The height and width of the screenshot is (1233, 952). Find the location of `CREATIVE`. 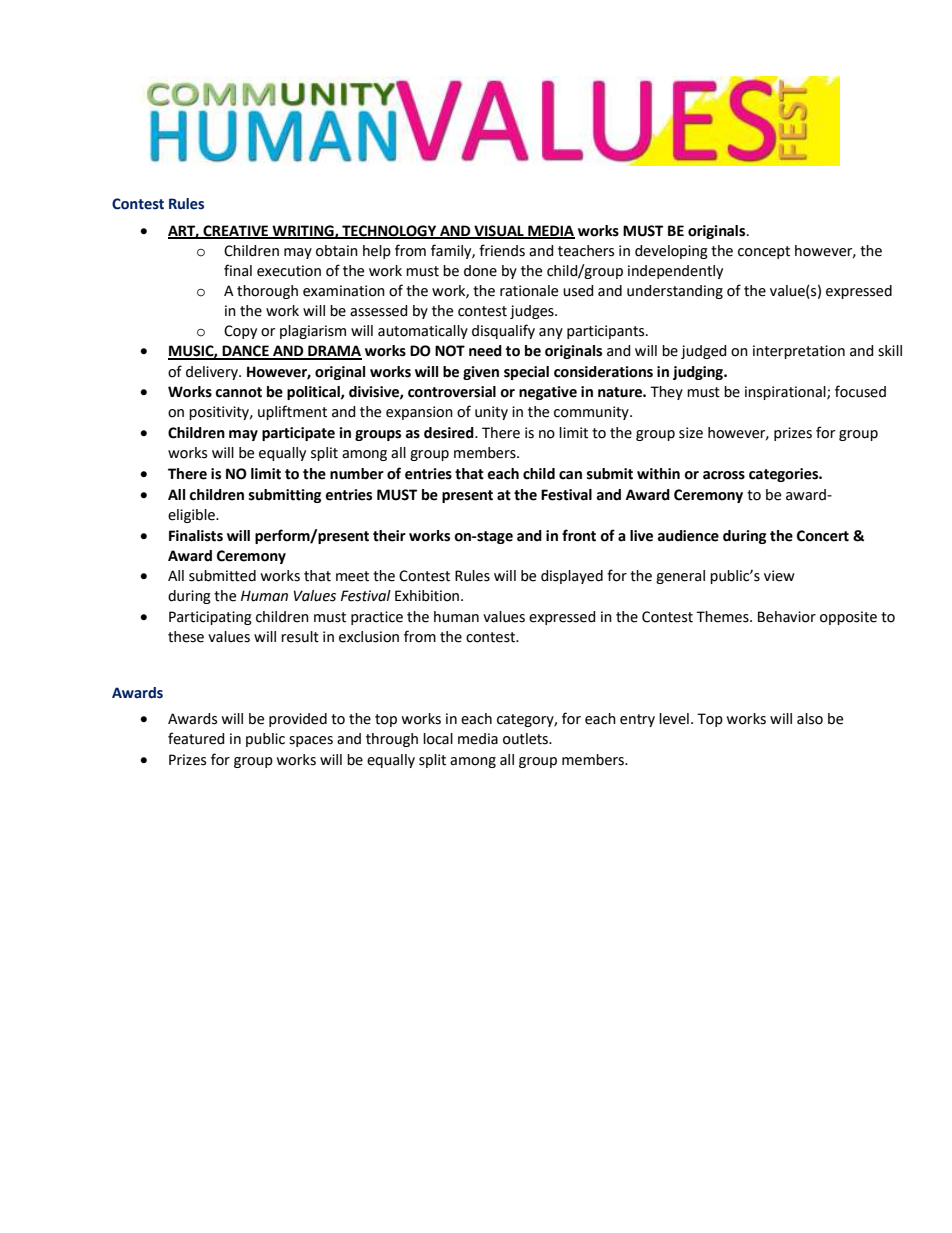

CREATIVE is located at coordinates (236, 232).
